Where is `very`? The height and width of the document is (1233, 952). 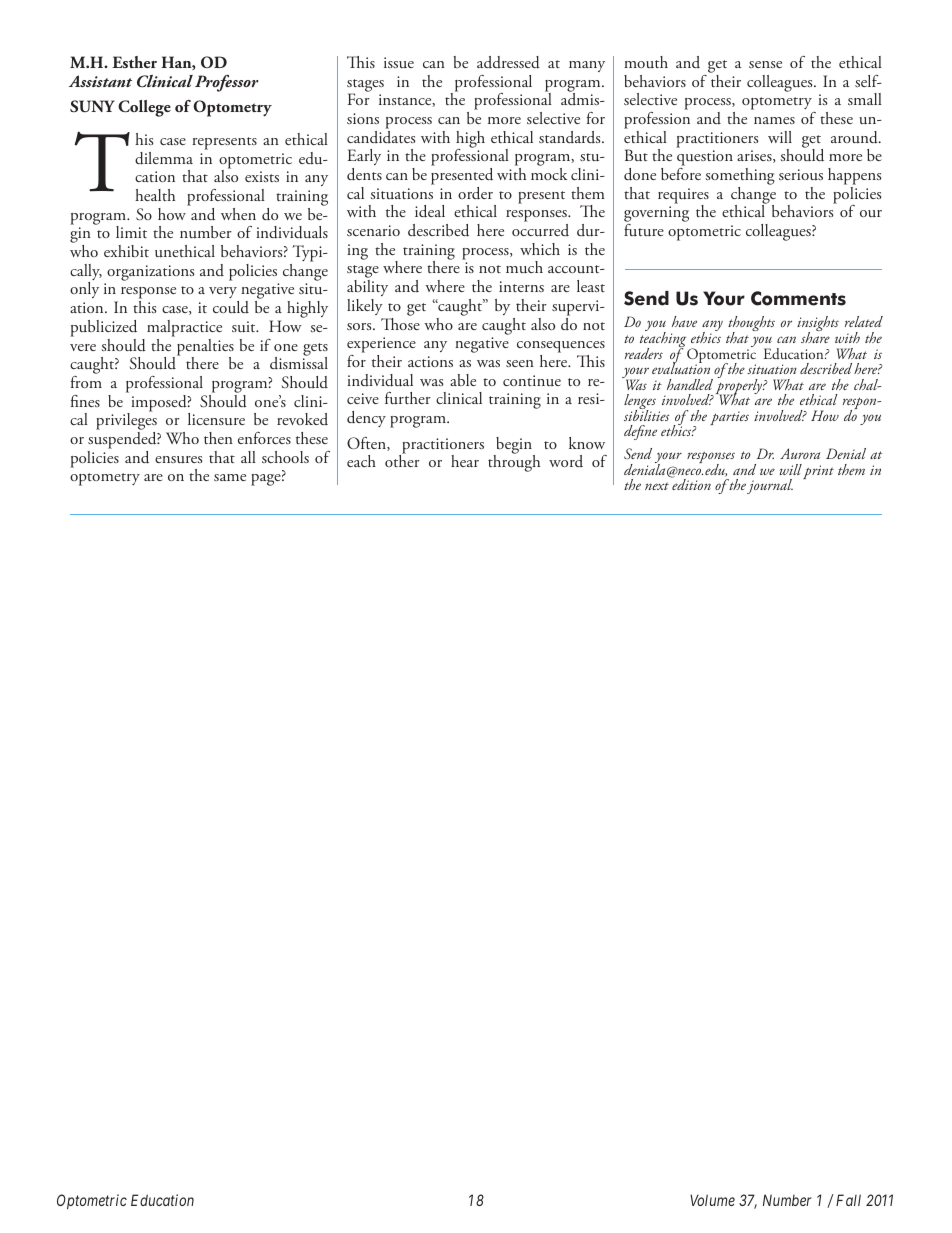 very is located at coordinates (224, 294).
